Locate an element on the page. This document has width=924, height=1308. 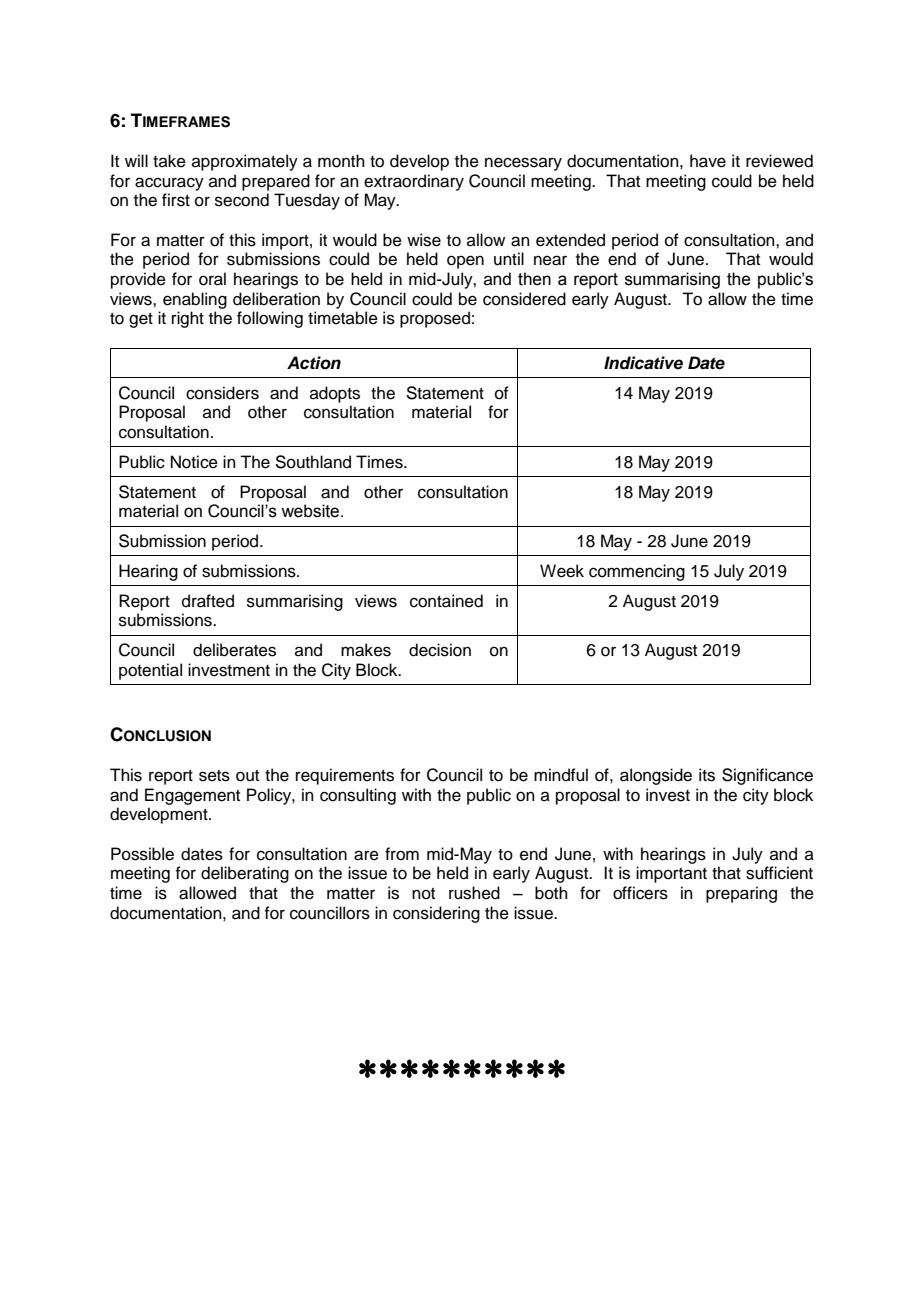
potential is located at coordinates (150, 671).
